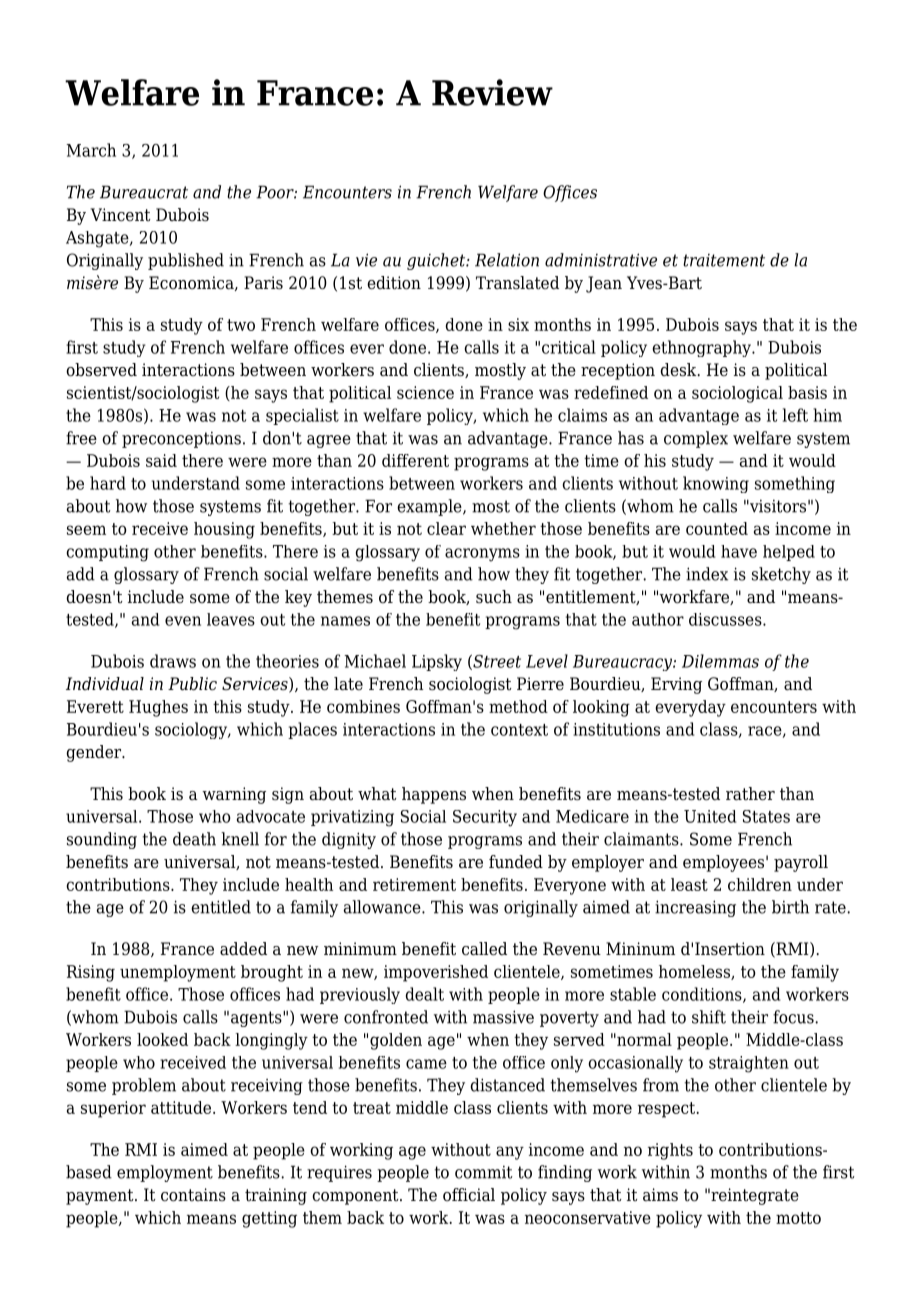 This page has width=924, height=1308. Describe the element at coordinates (193, 1195) in the page. I see `contains` at that location.
